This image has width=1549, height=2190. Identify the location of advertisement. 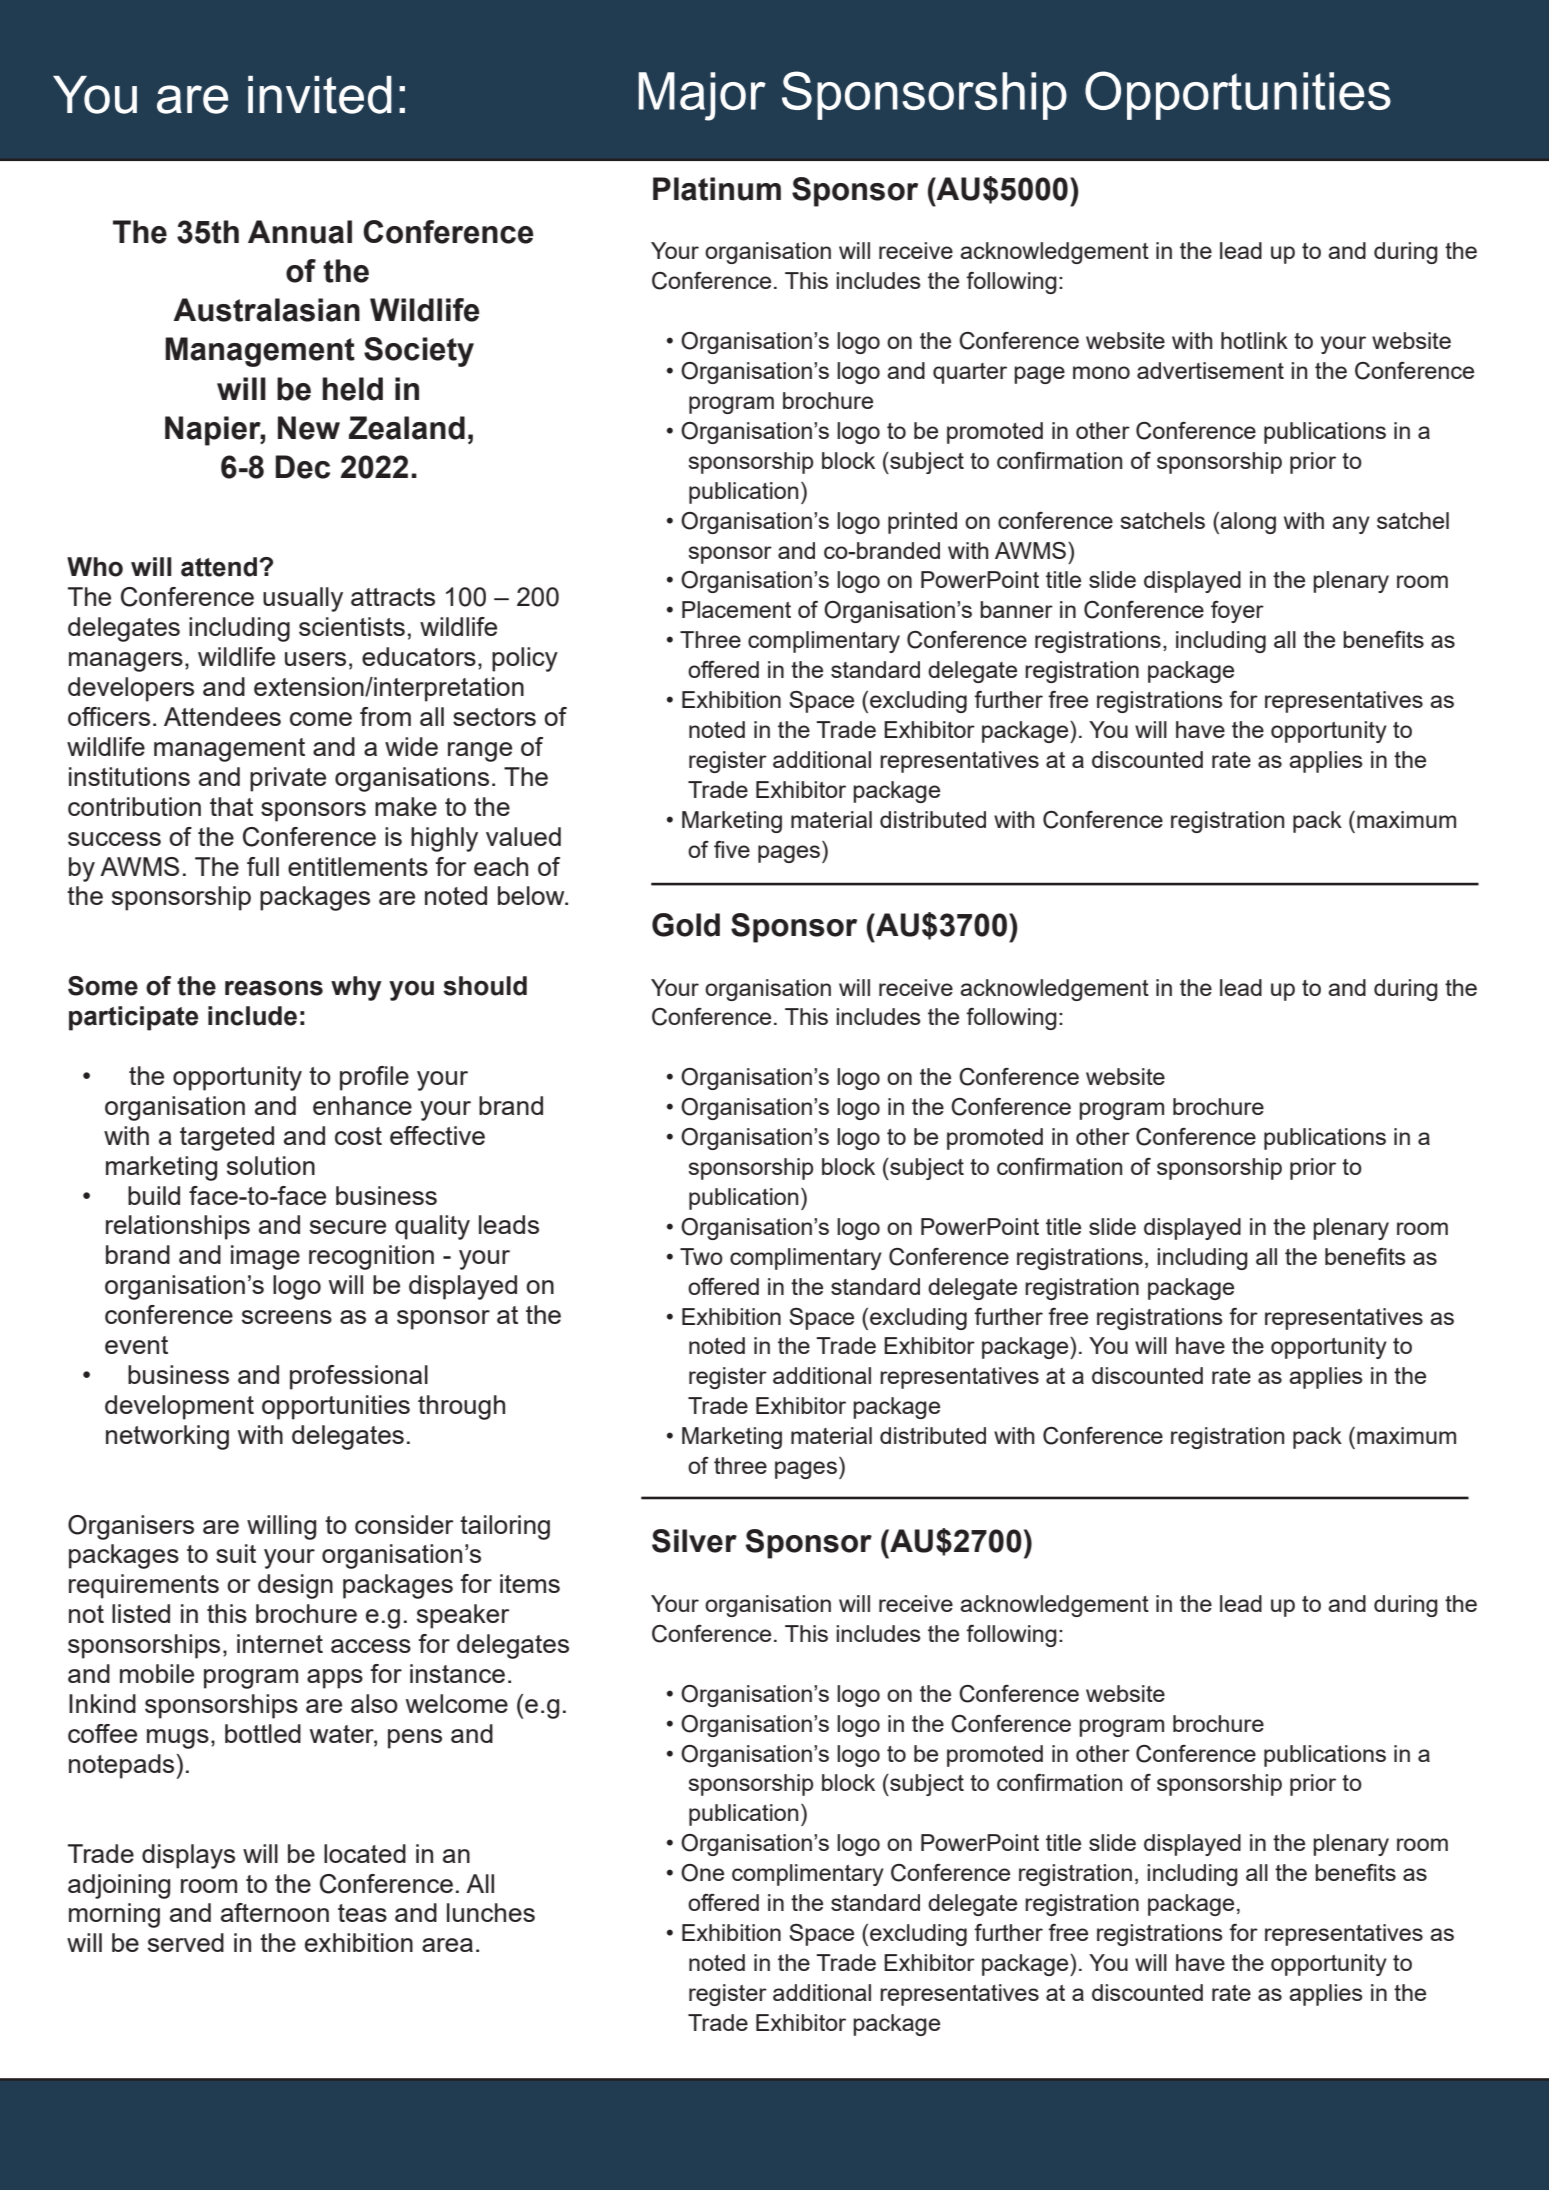
(1210, 370).
